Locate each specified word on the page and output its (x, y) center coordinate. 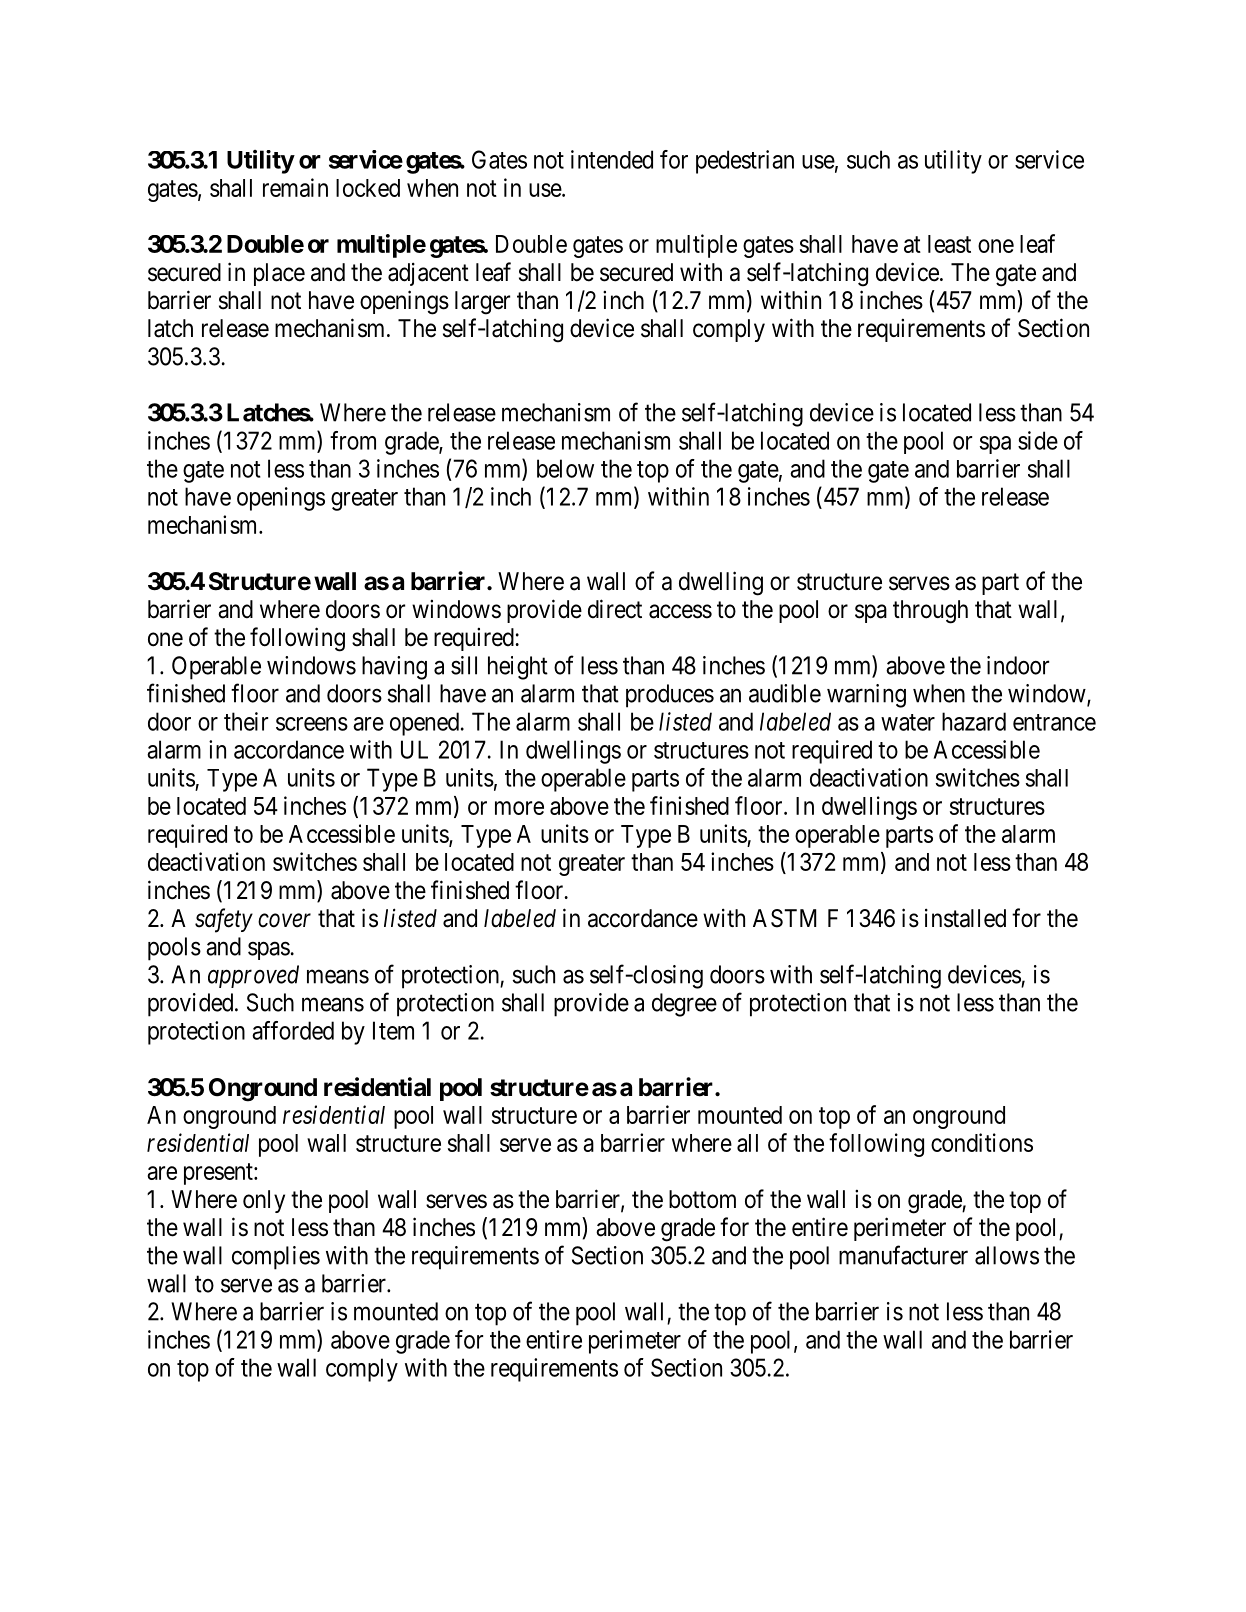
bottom (702, 1199)
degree (684, 1005)
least (949, 244)
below (565, 468)
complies (276, 1258)
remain (295, 187)
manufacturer (903, 1255)
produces (670, 696)
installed (965, 918)
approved (253, 976)
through (930, 612)
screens (312, 724)
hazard (974, 721)
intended (612, 159)
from (353, 440)
